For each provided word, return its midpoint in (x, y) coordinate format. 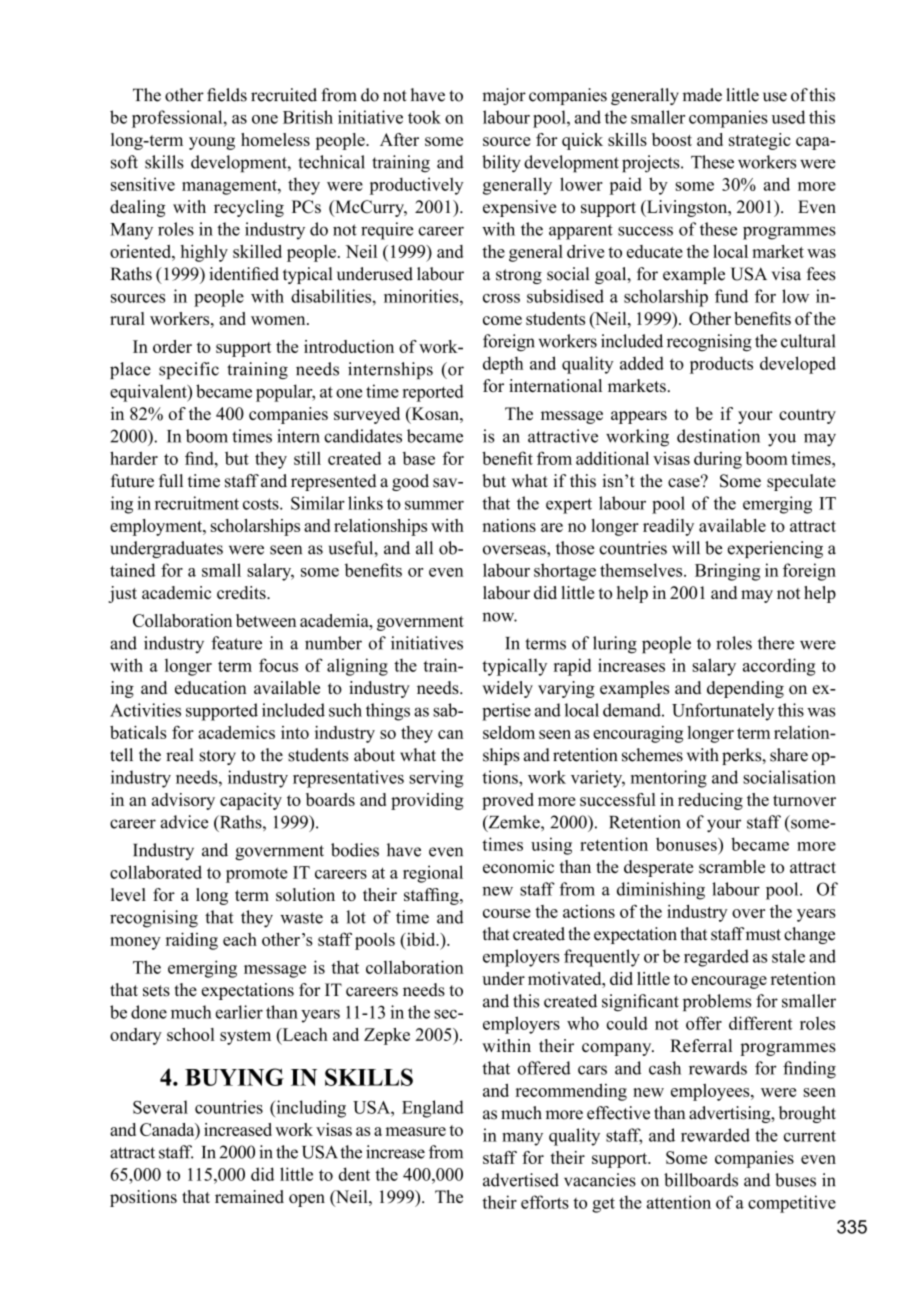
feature (236, 643)
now (499, 617)
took (424, 117)
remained (249, 1196)
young (212, 143)
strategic (760, 141)
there (776, 643)
